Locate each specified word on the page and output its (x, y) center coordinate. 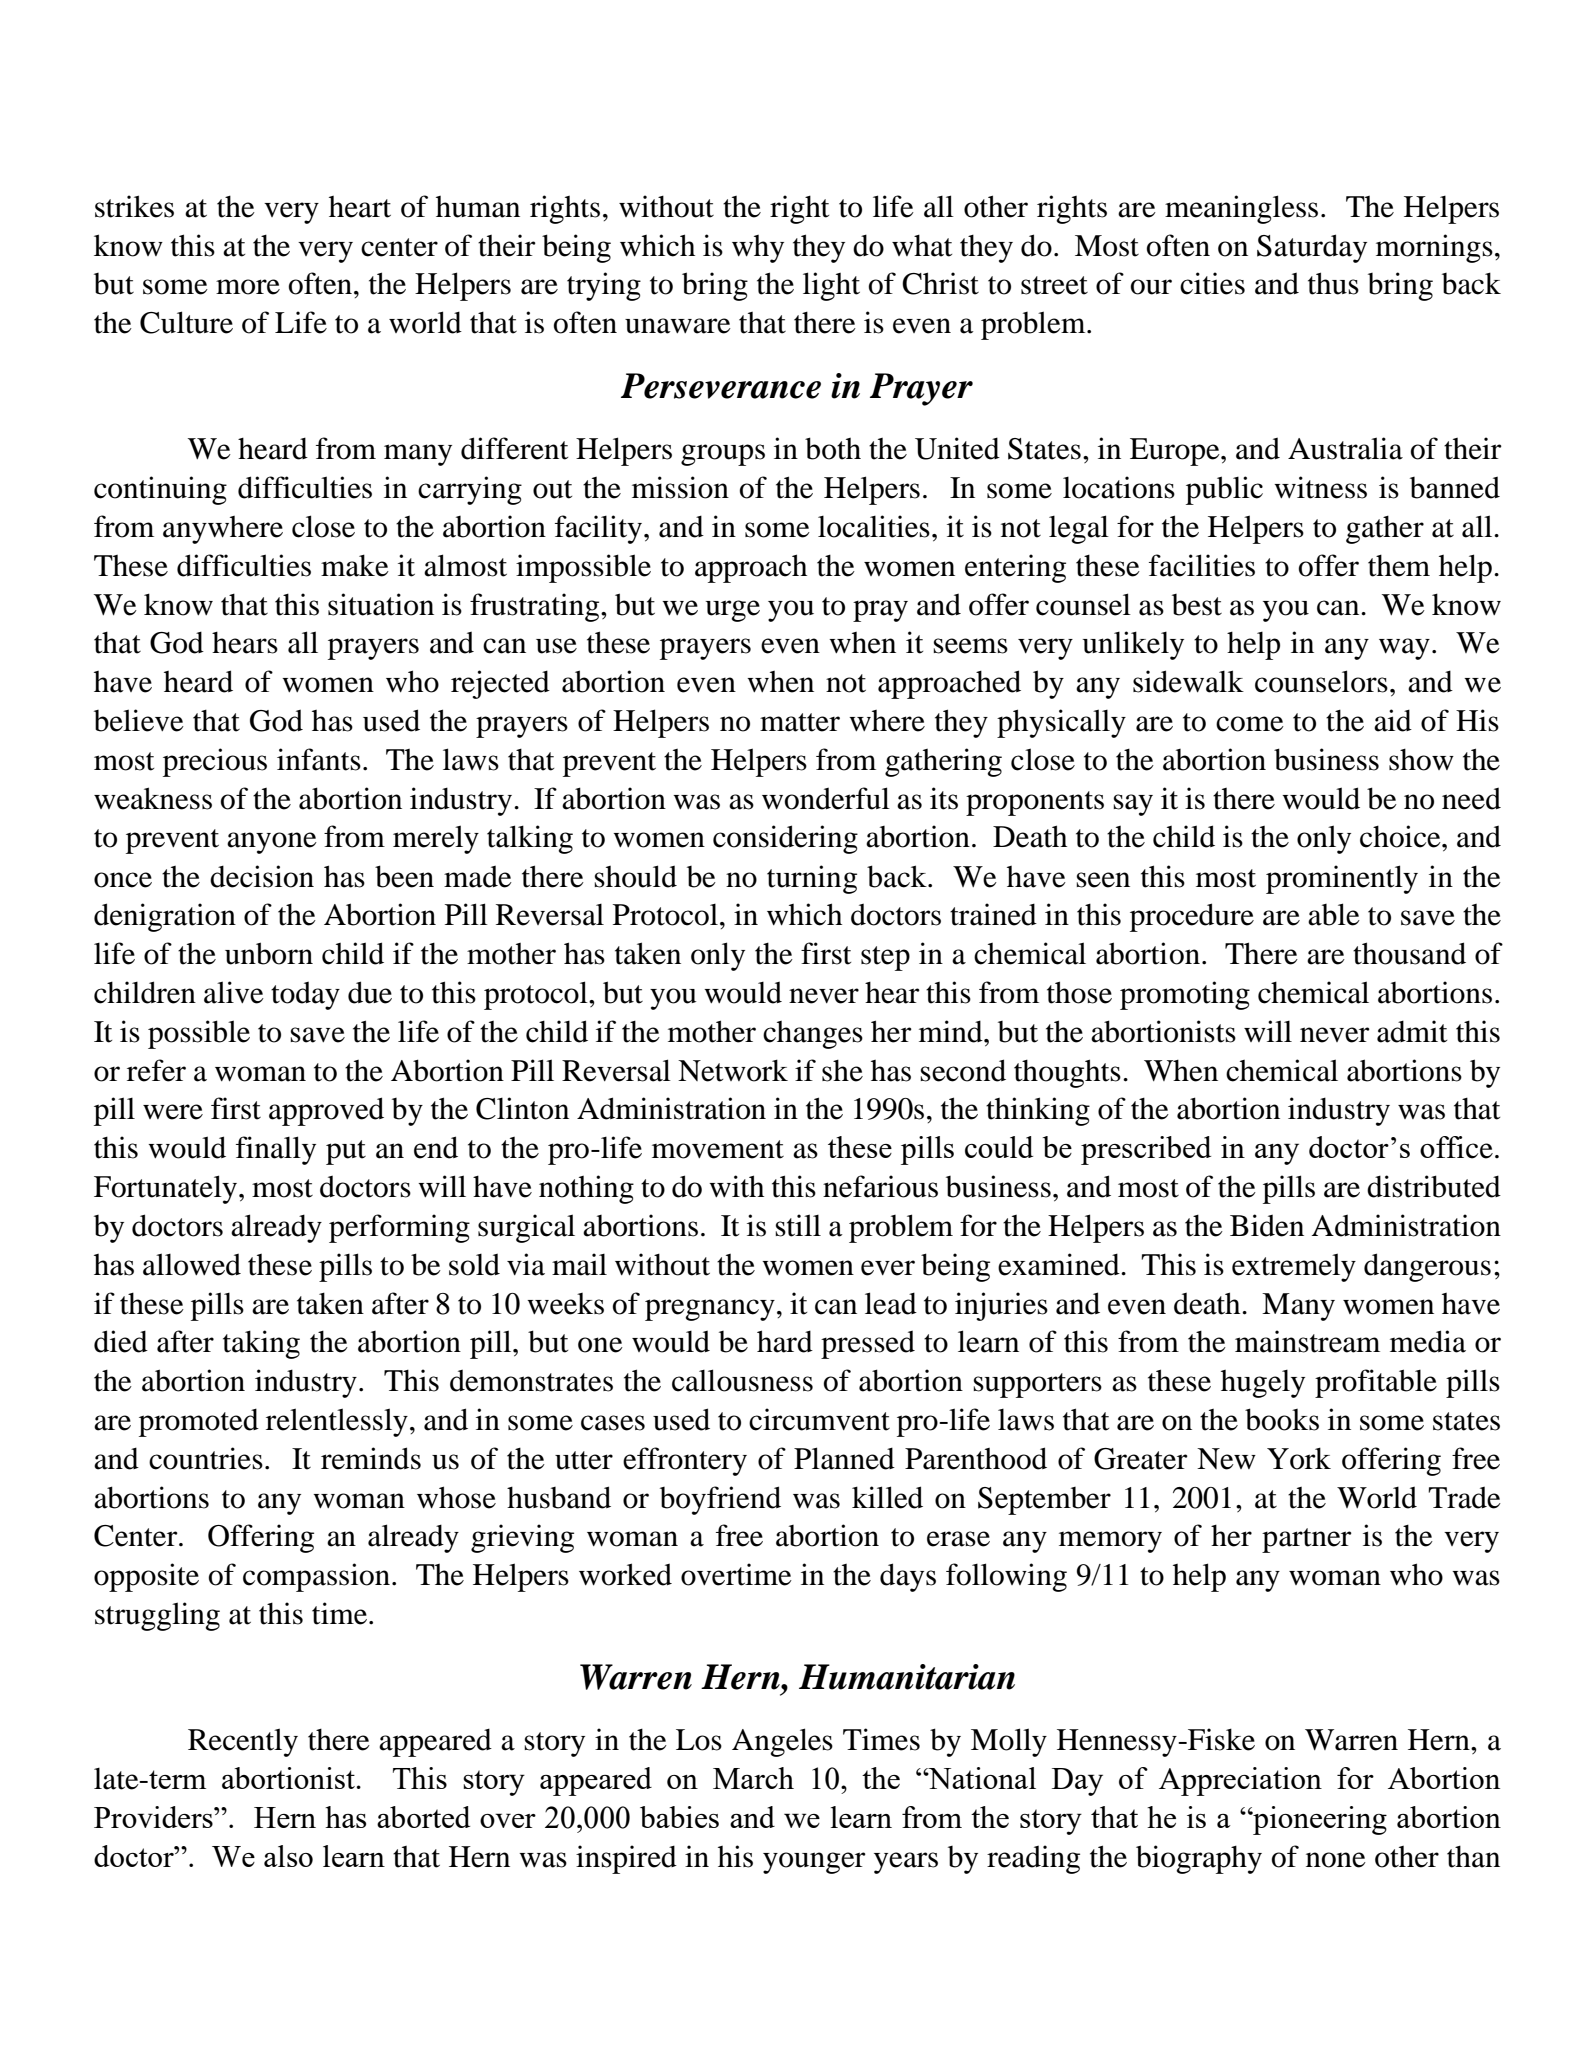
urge (733, 611)
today (305, 995)
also (288, 1856)
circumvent (819, 1419)
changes (813, 1035)
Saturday (1312, 248)
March (753, 1778)
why (758, 249)
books (1282, 1419)
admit (1412, 1031)
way (1404, 649)
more (248, 287)
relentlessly (337, 1422)
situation (381, 604)
